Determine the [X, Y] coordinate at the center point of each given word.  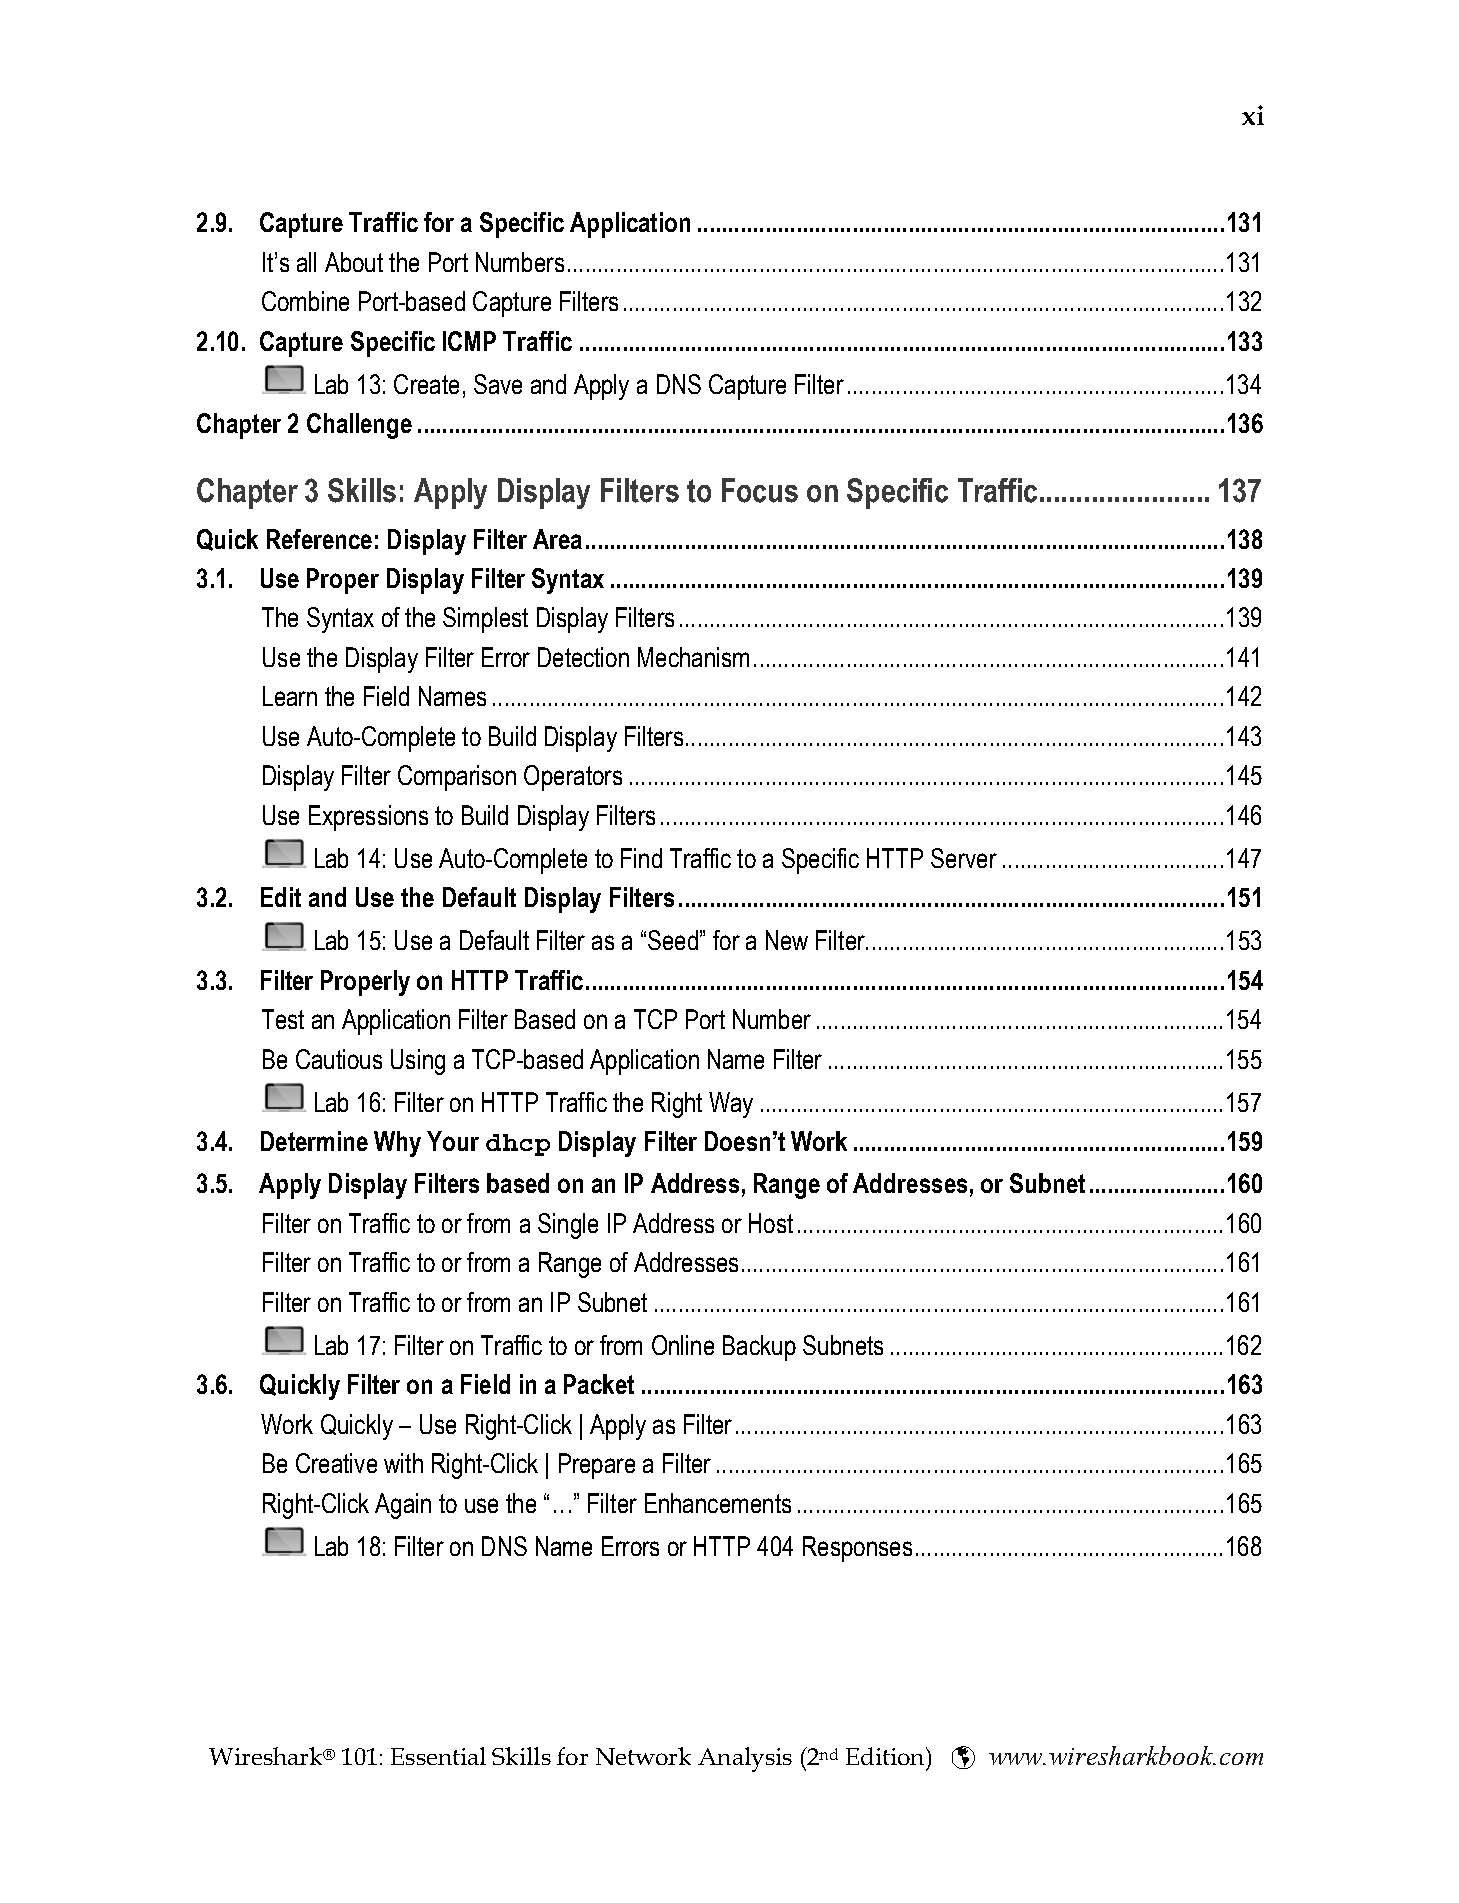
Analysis [745, 1759]
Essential [438, 1756]
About [354, 262]
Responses [857, 1549]
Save [498, 384]
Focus [760, 490]
